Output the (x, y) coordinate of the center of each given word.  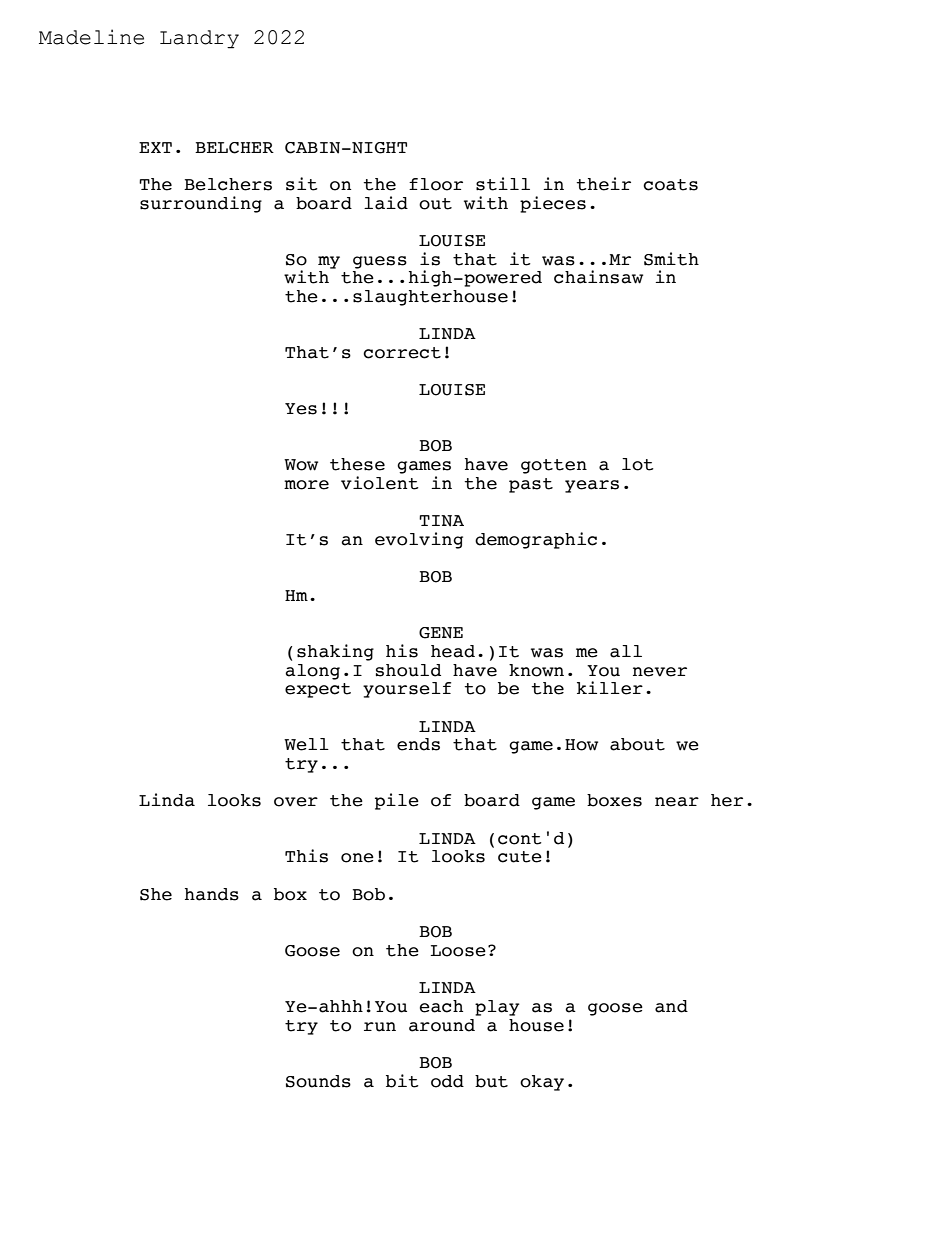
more (306, 485)
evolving (419, 540)
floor (436, 184)
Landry (199, 39)
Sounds (318, 1081)
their (603, 184)
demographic (536, 540)
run (380, 1027)
